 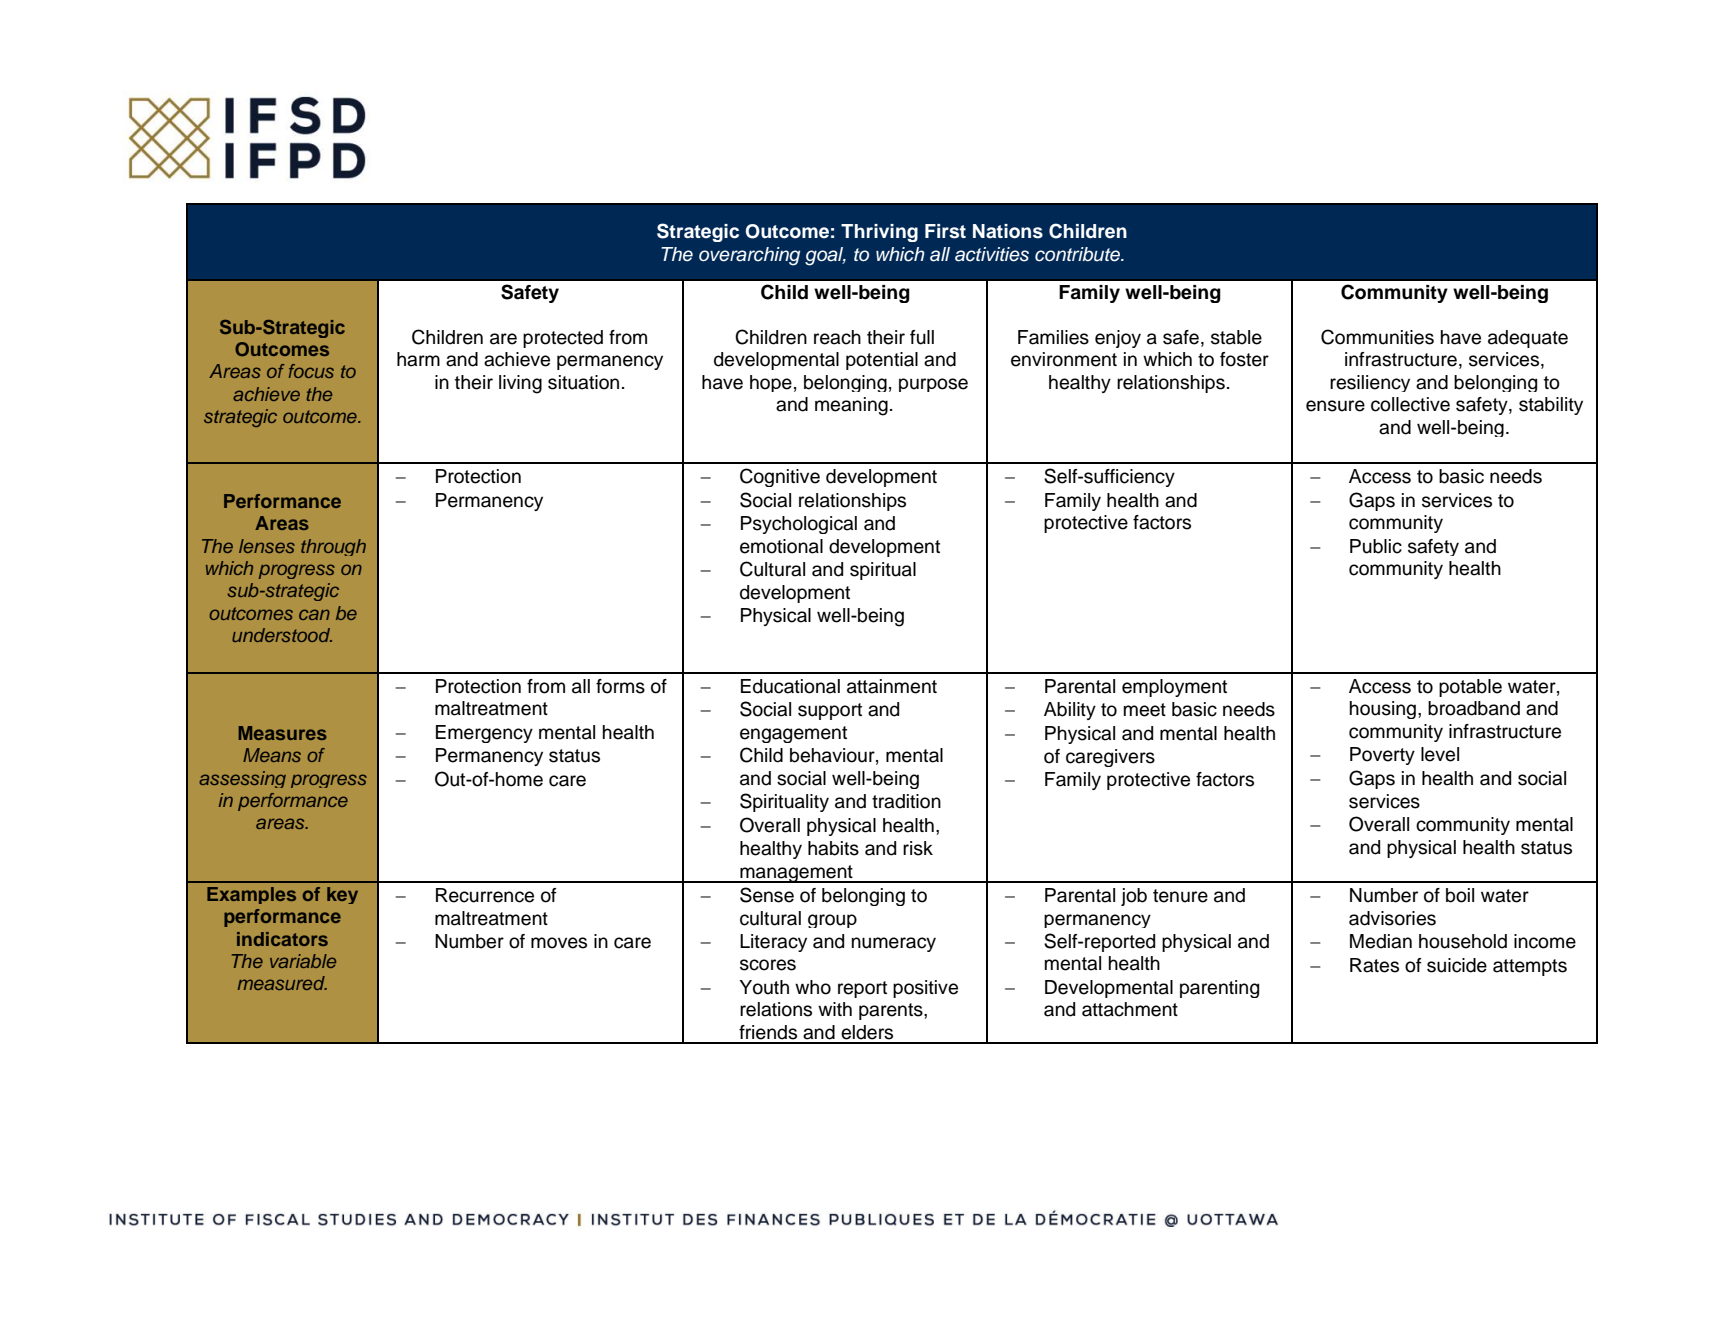 I want to click on measured, so click(x=282, y=983).
